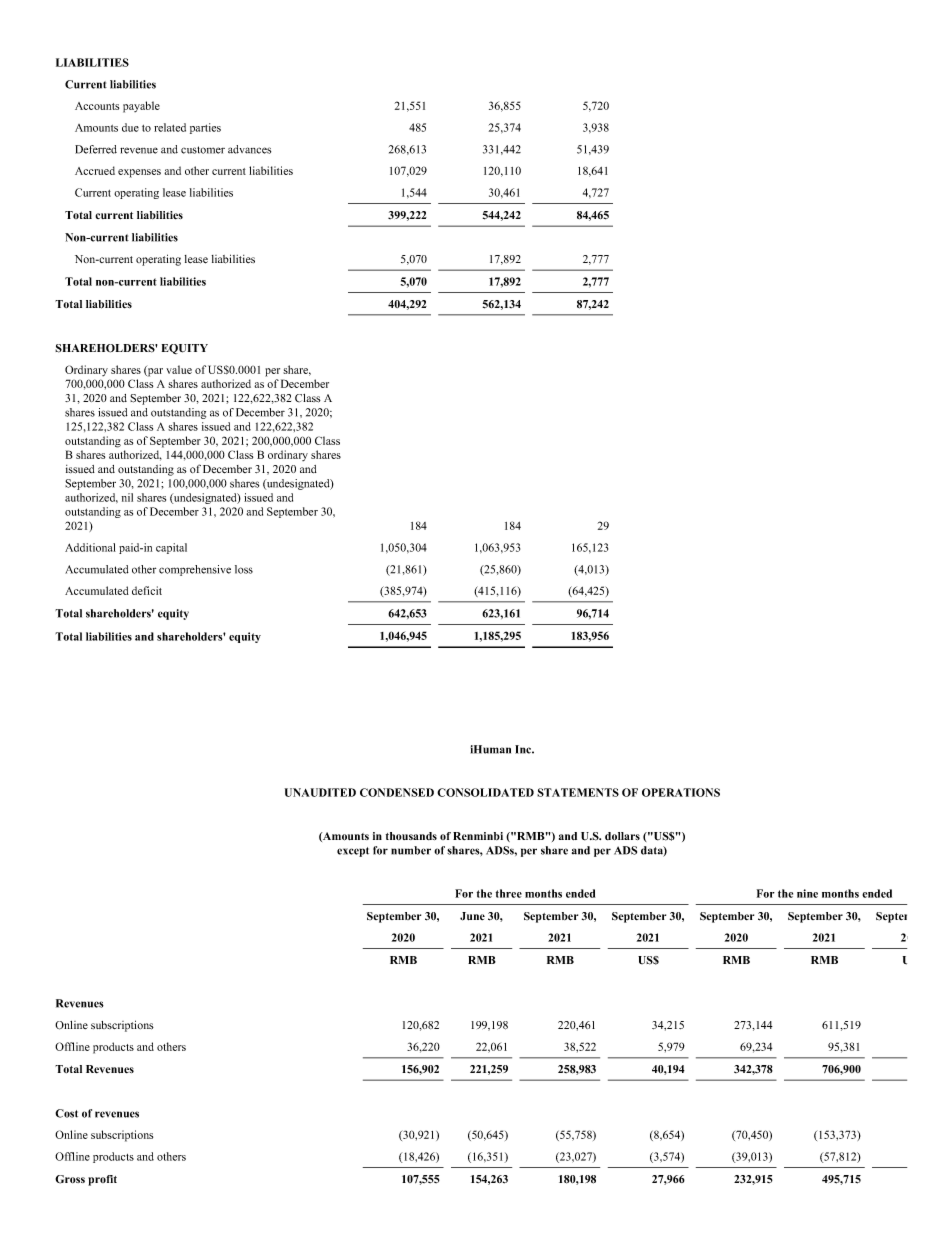  Describe the element at coordinates (397, 792) in the page. I see `CONDENSED` at that location.
